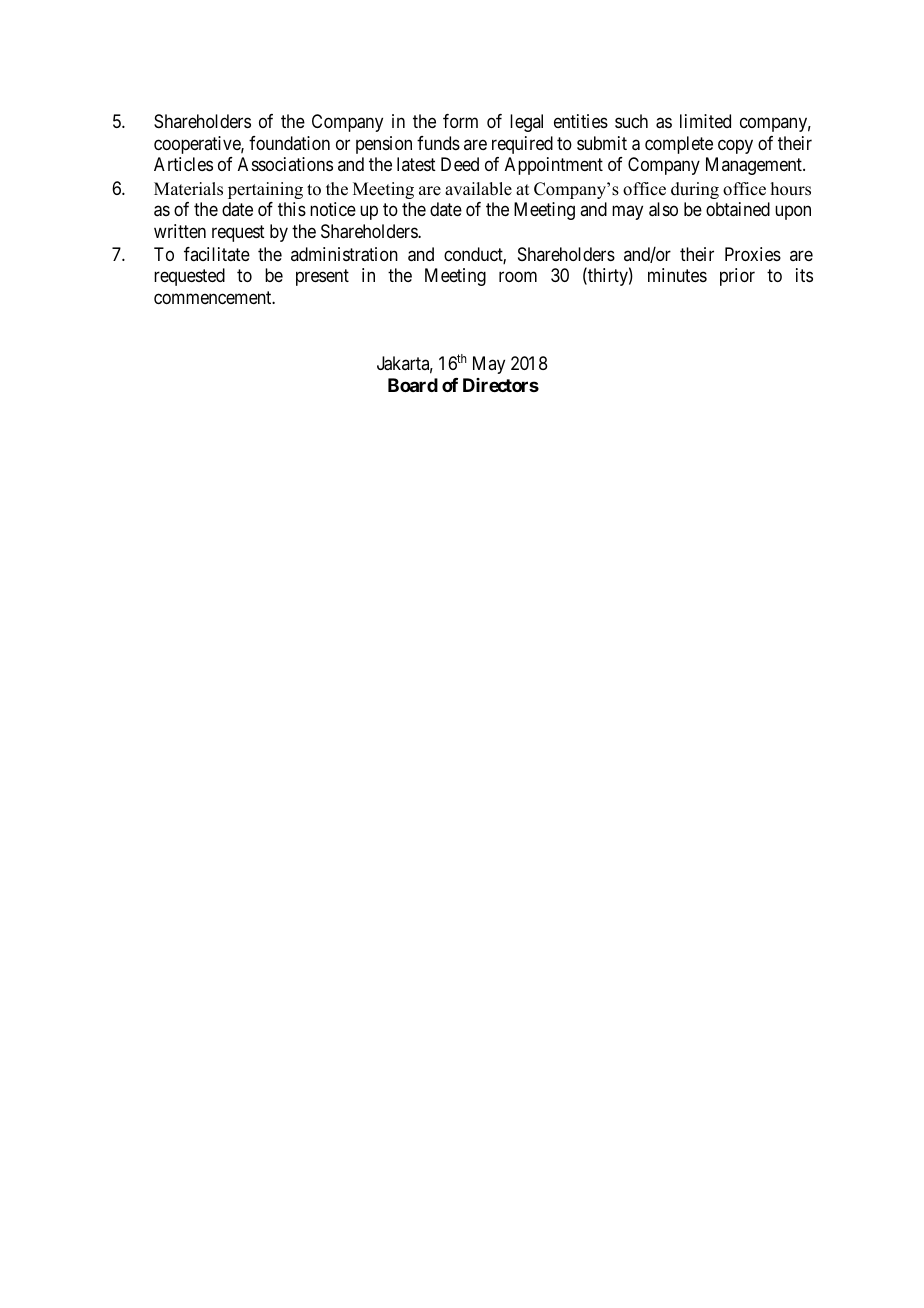  What do you see at coordinates (413, 385) in the page?
I see `Board` at bounding box center [413, 385].
